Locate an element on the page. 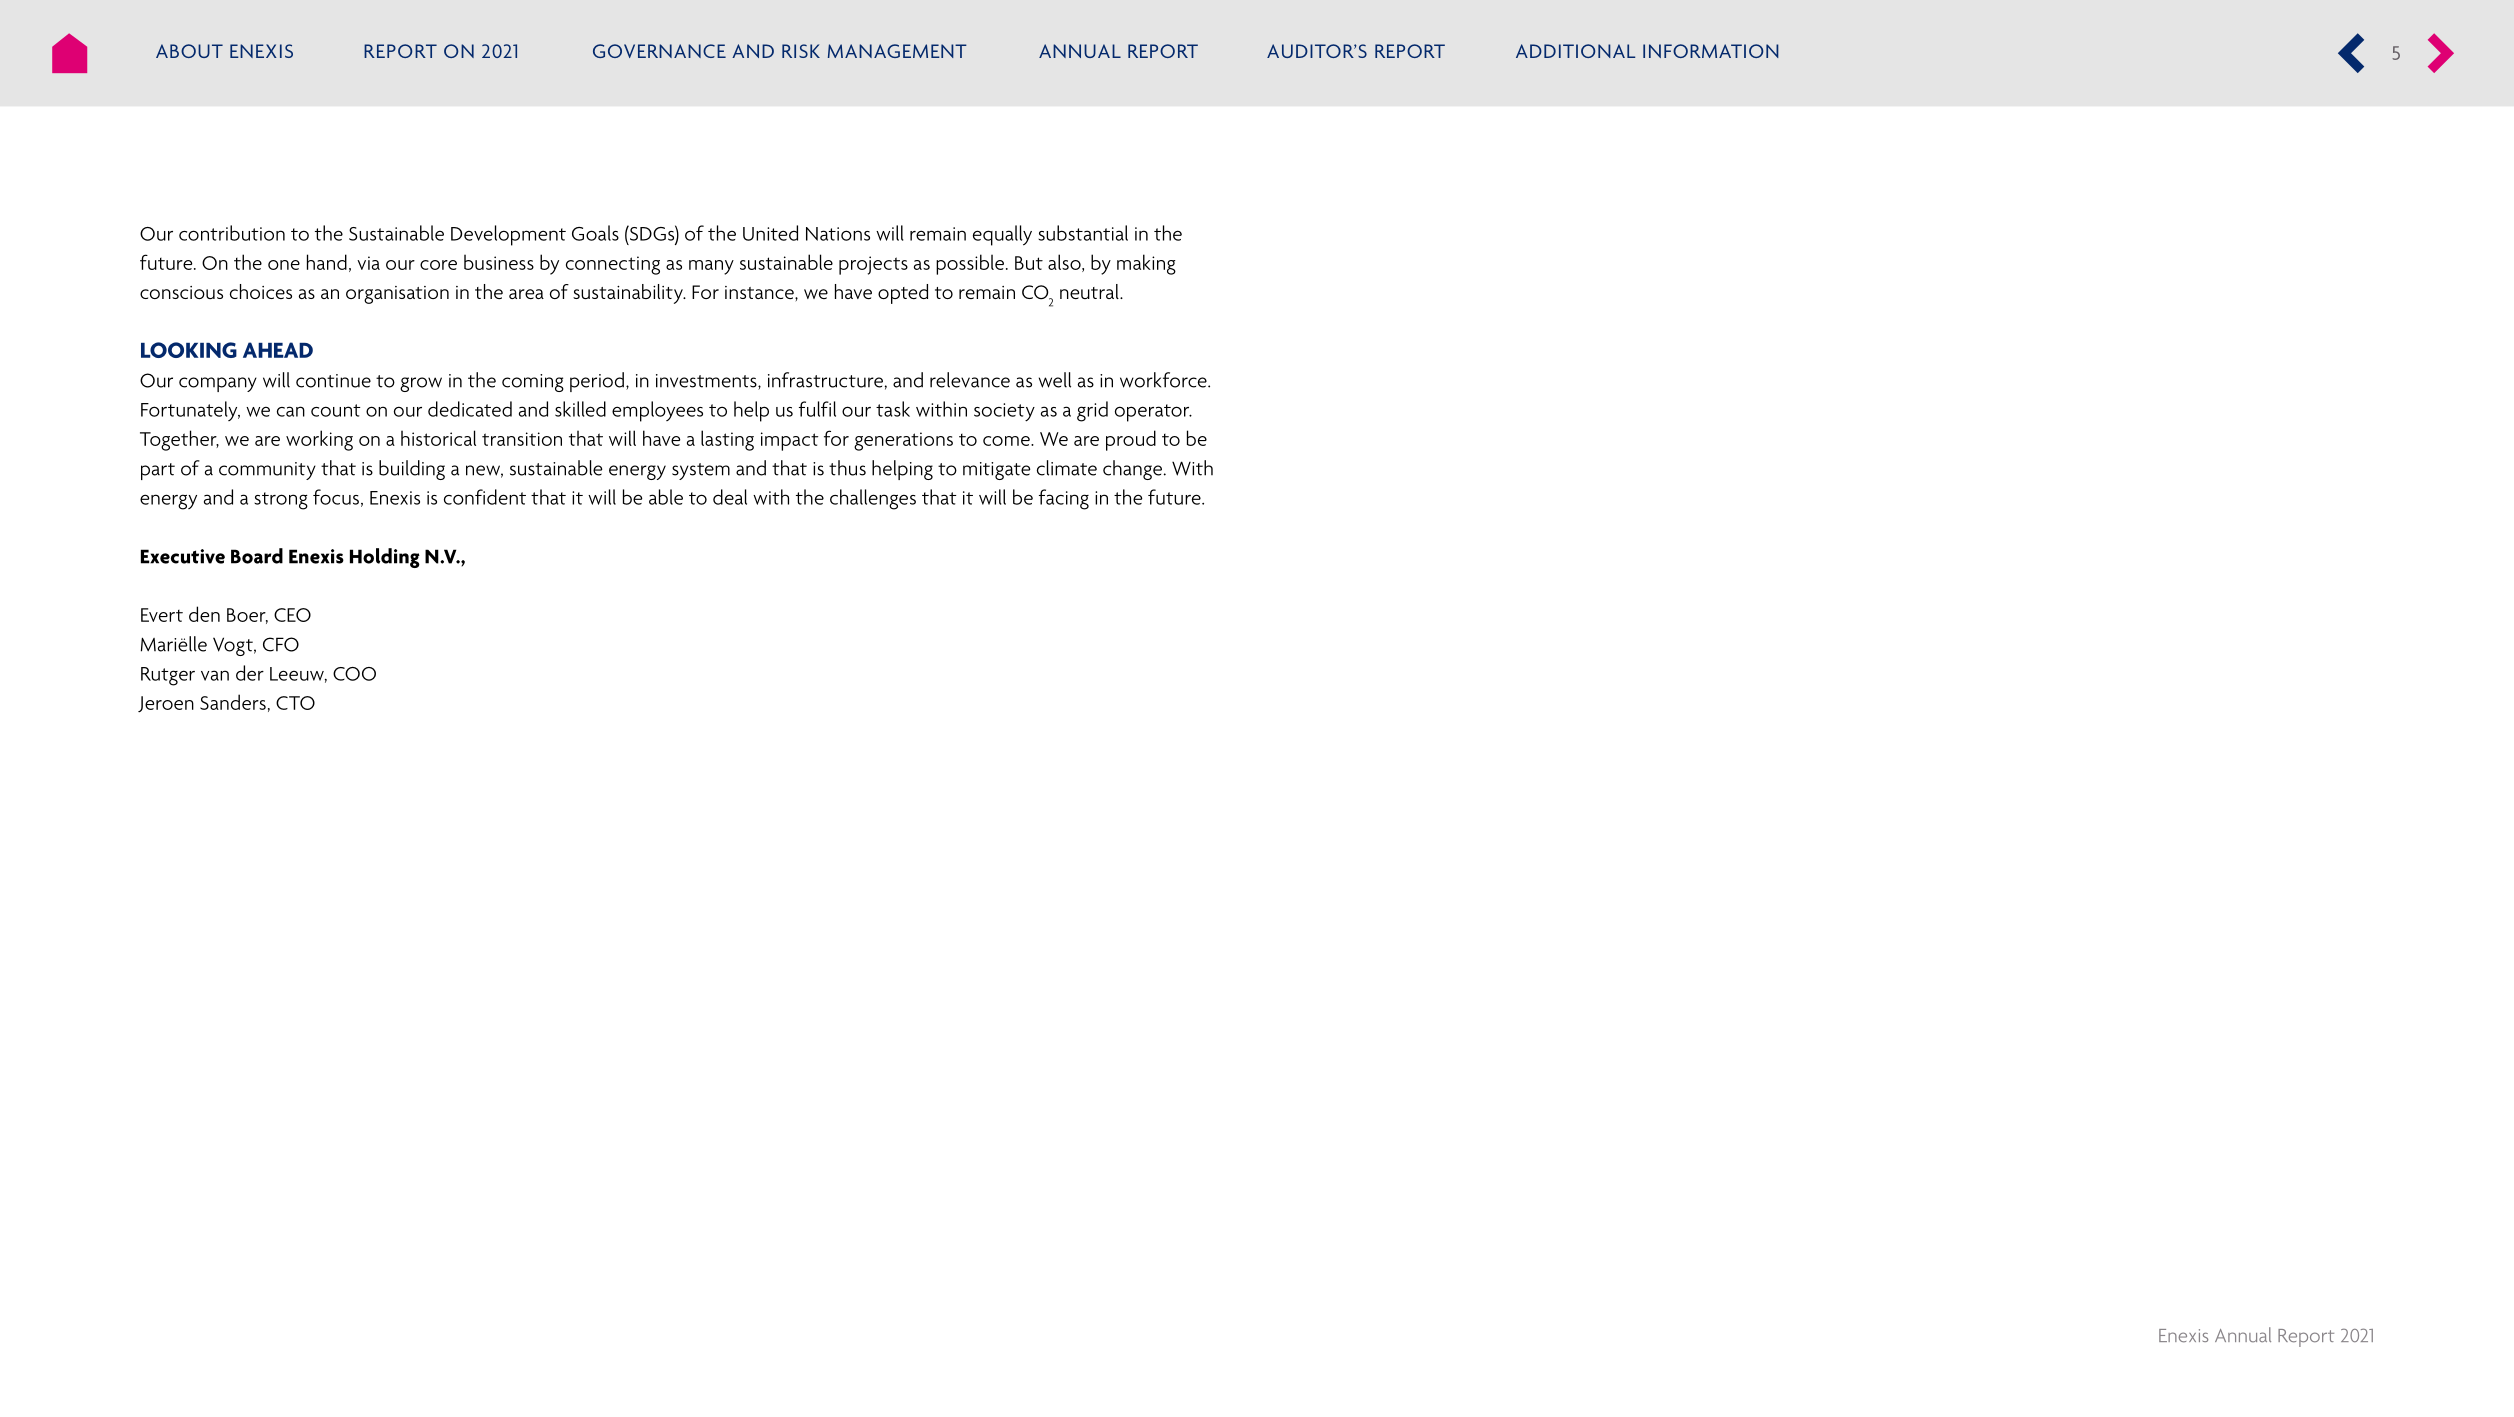  MANAGEMENT is located at coordinates (897, 51).
